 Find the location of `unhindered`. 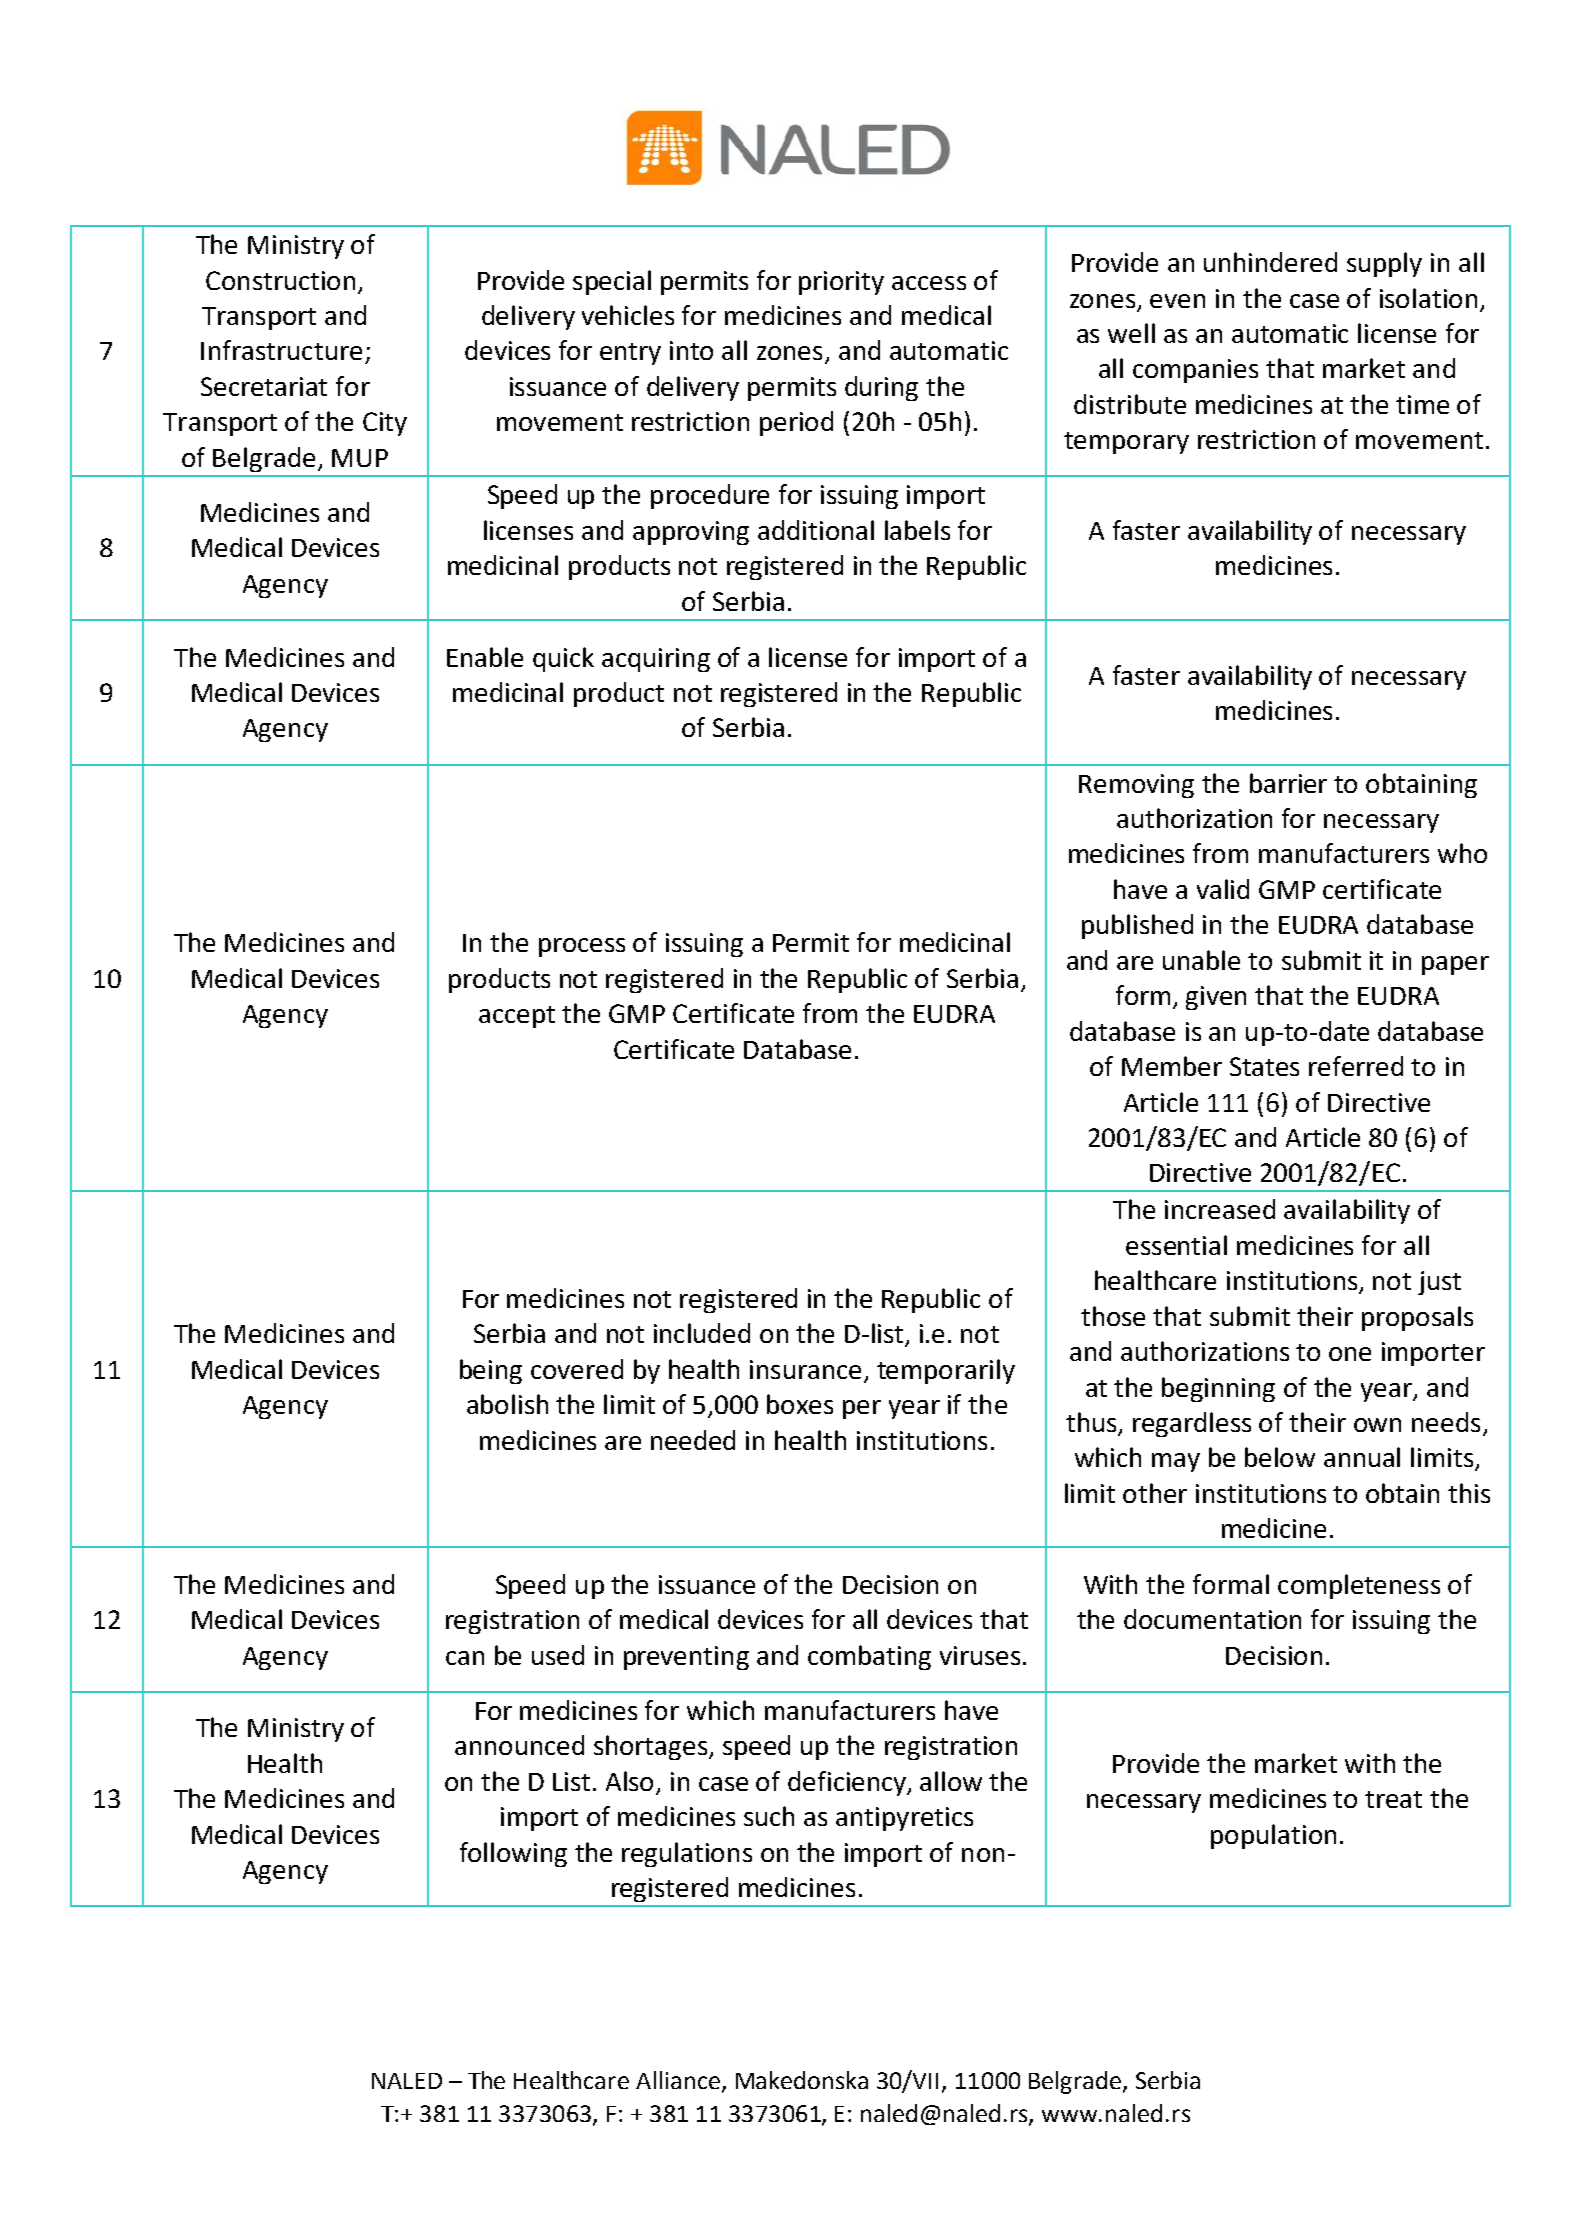

unhindered is located at coordinates (1270, 262).
